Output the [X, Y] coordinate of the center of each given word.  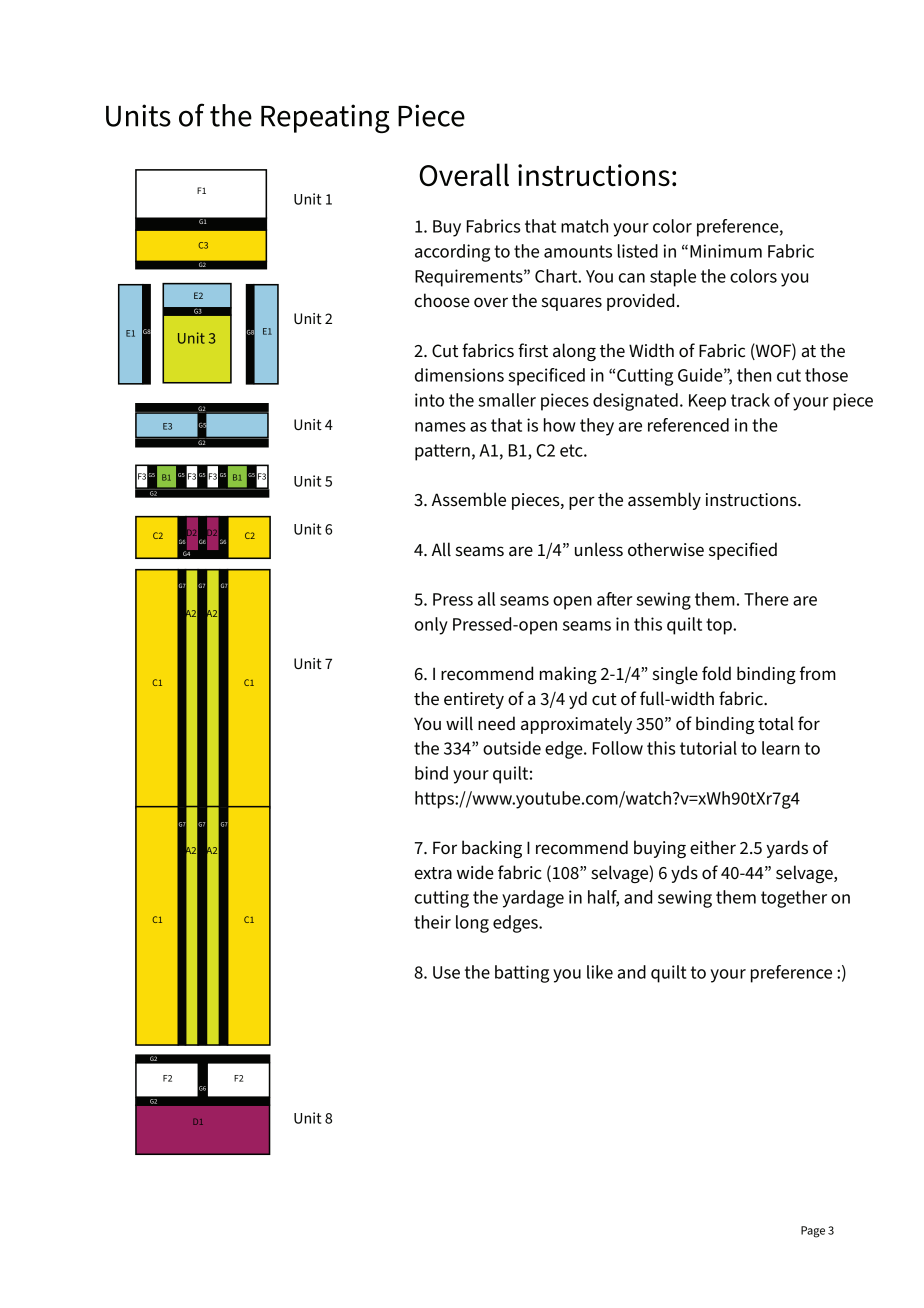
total [776, 723]
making [568, 675]
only [431, 626]
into [429, 400]
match [584, 226]
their [432, 922]
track [750, 400]
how [560, 425]
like [600, 972]
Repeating [325, 118]
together [794, 899]
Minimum [726, 251]
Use [446, 972]
